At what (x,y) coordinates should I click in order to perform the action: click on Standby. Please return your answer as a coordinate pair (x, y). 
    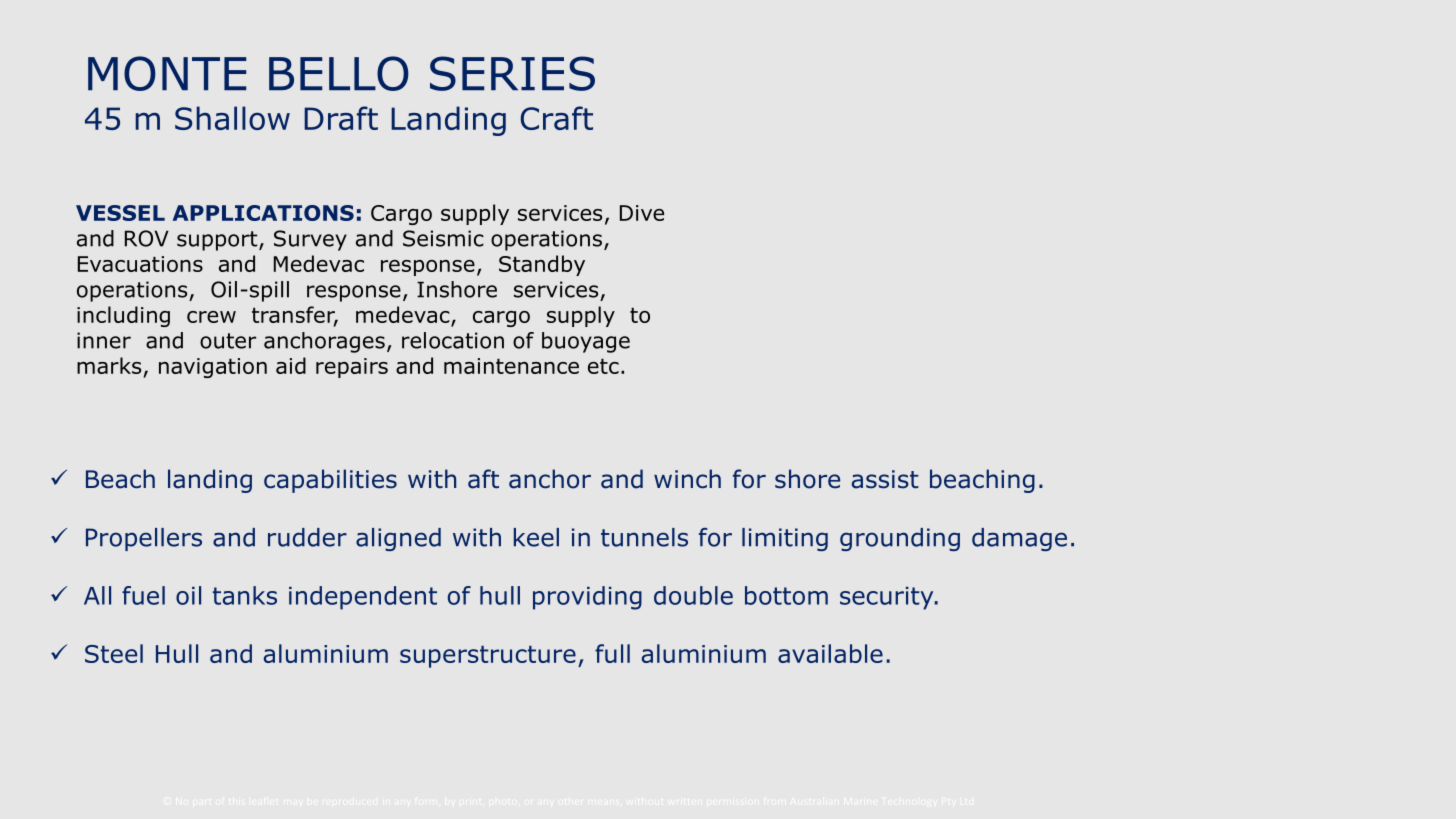
    Looking at the image, I should click on (542, 265).
